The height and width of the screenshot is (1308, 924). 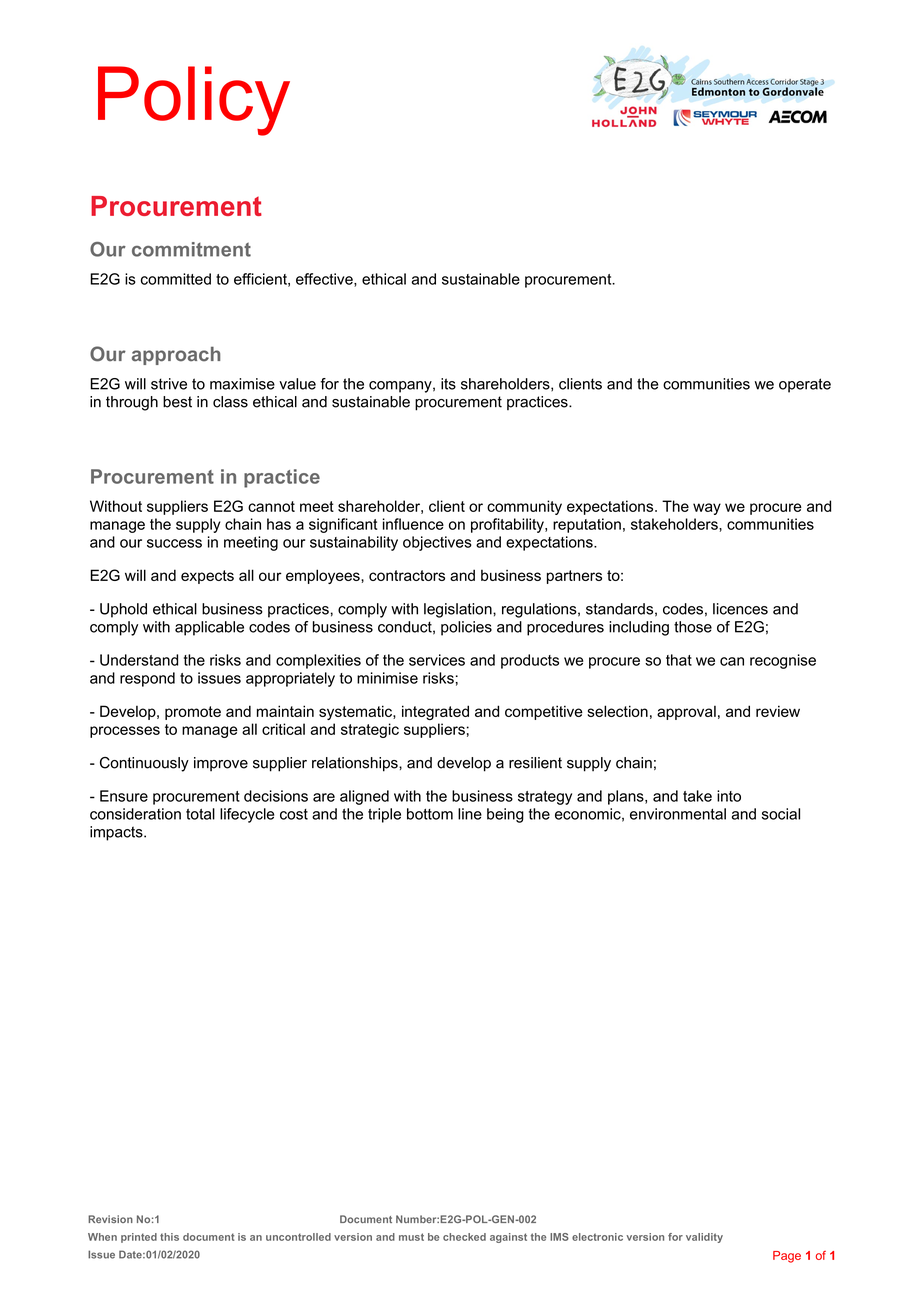 I want to click on environmental, so click(x=678, y=814).
